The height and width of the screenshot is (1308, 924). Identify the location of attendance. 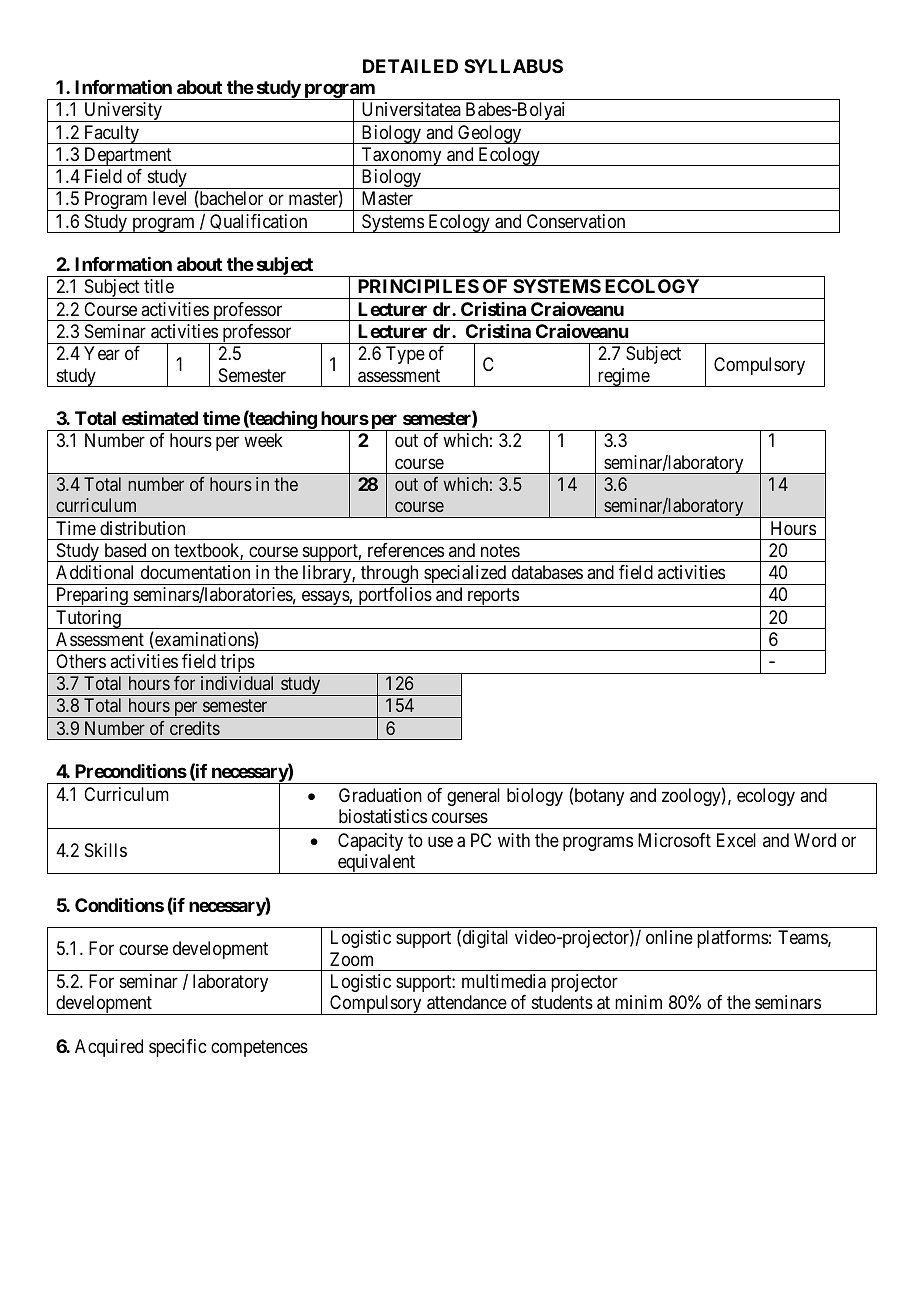
(467, 1002).
